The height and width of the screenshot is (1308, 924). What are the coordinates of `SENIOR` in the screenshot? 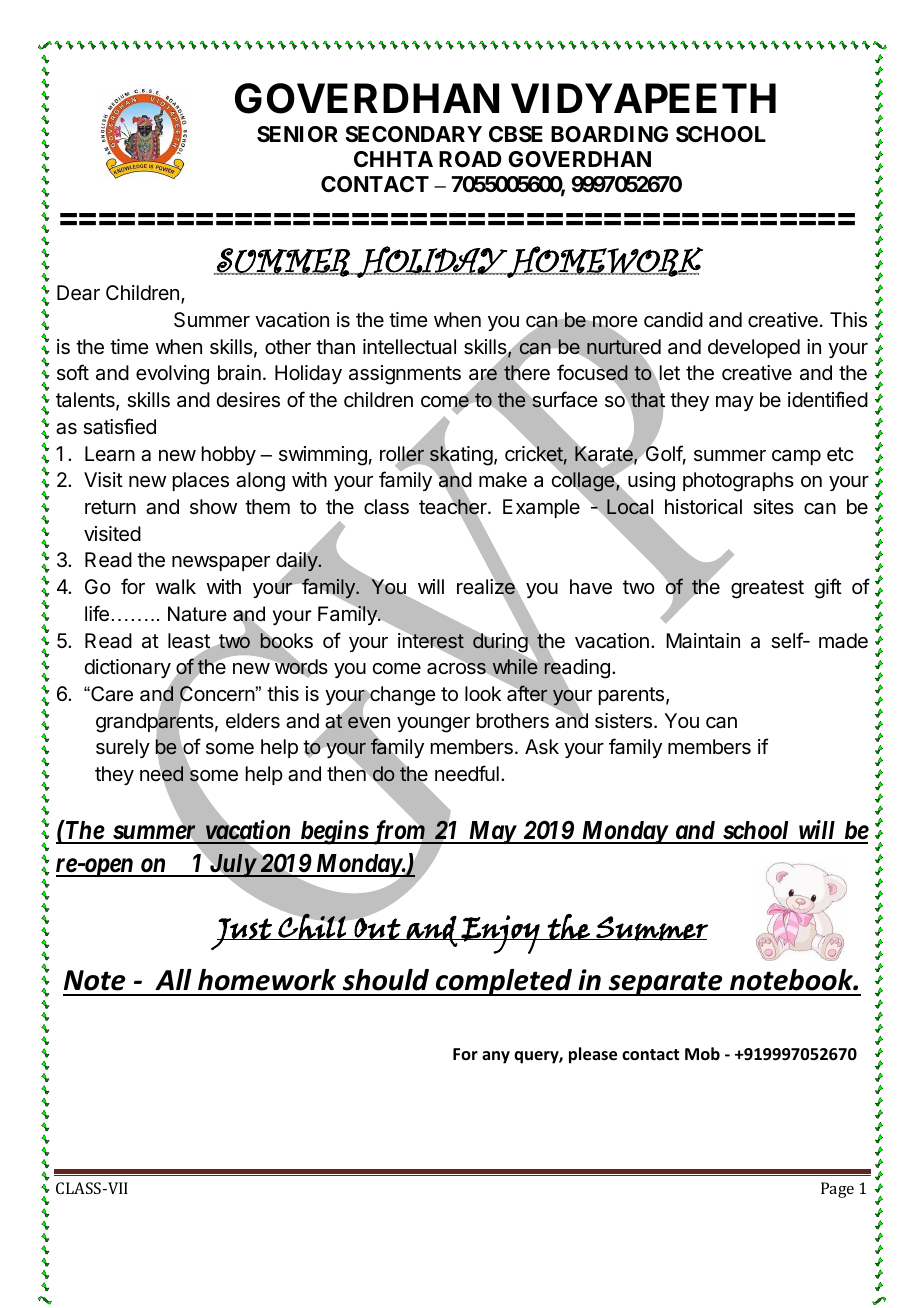 It's located at (297, 134).
